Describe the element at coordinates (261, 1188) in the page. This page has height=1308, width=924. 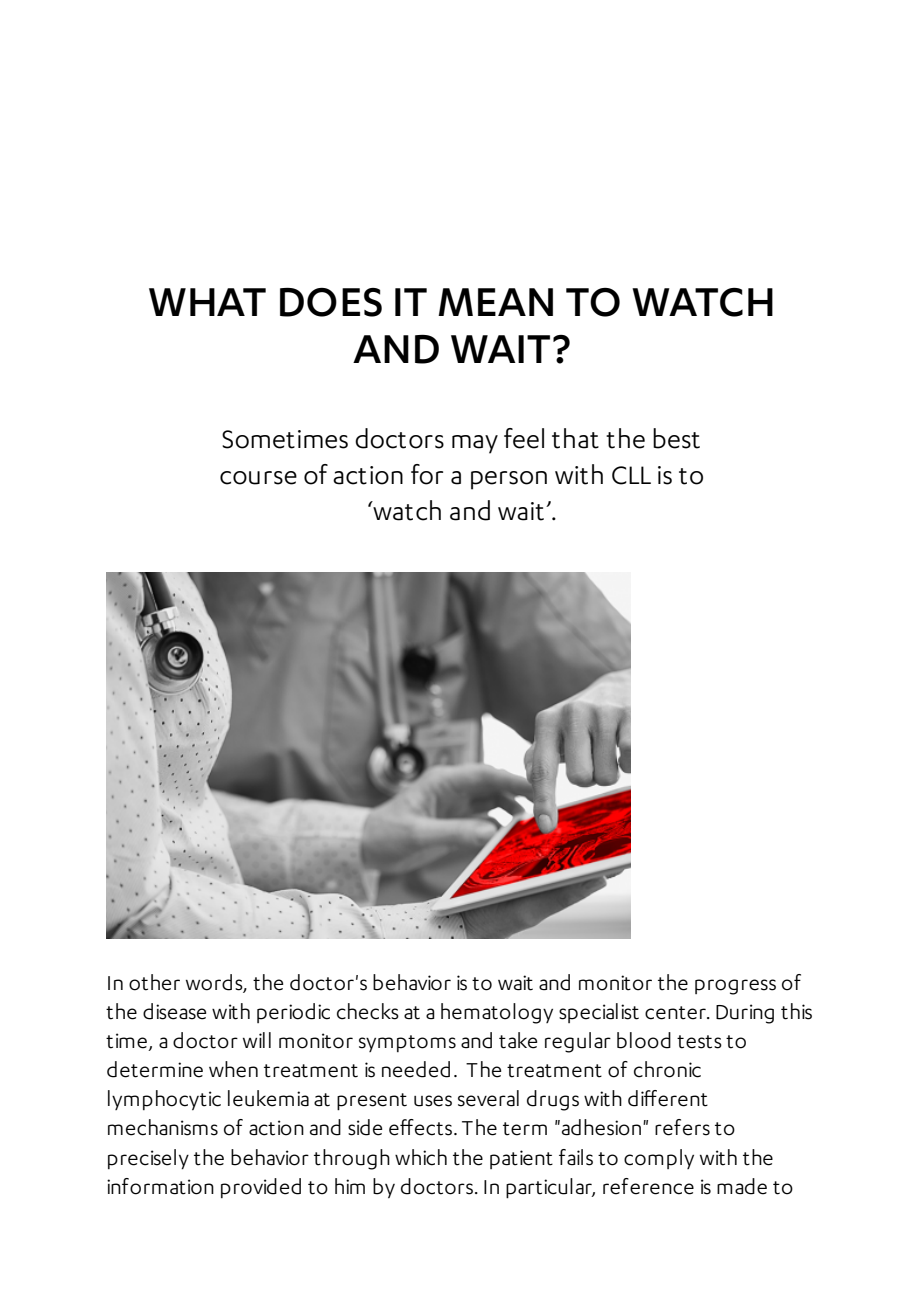
I see `provided` at that location.
